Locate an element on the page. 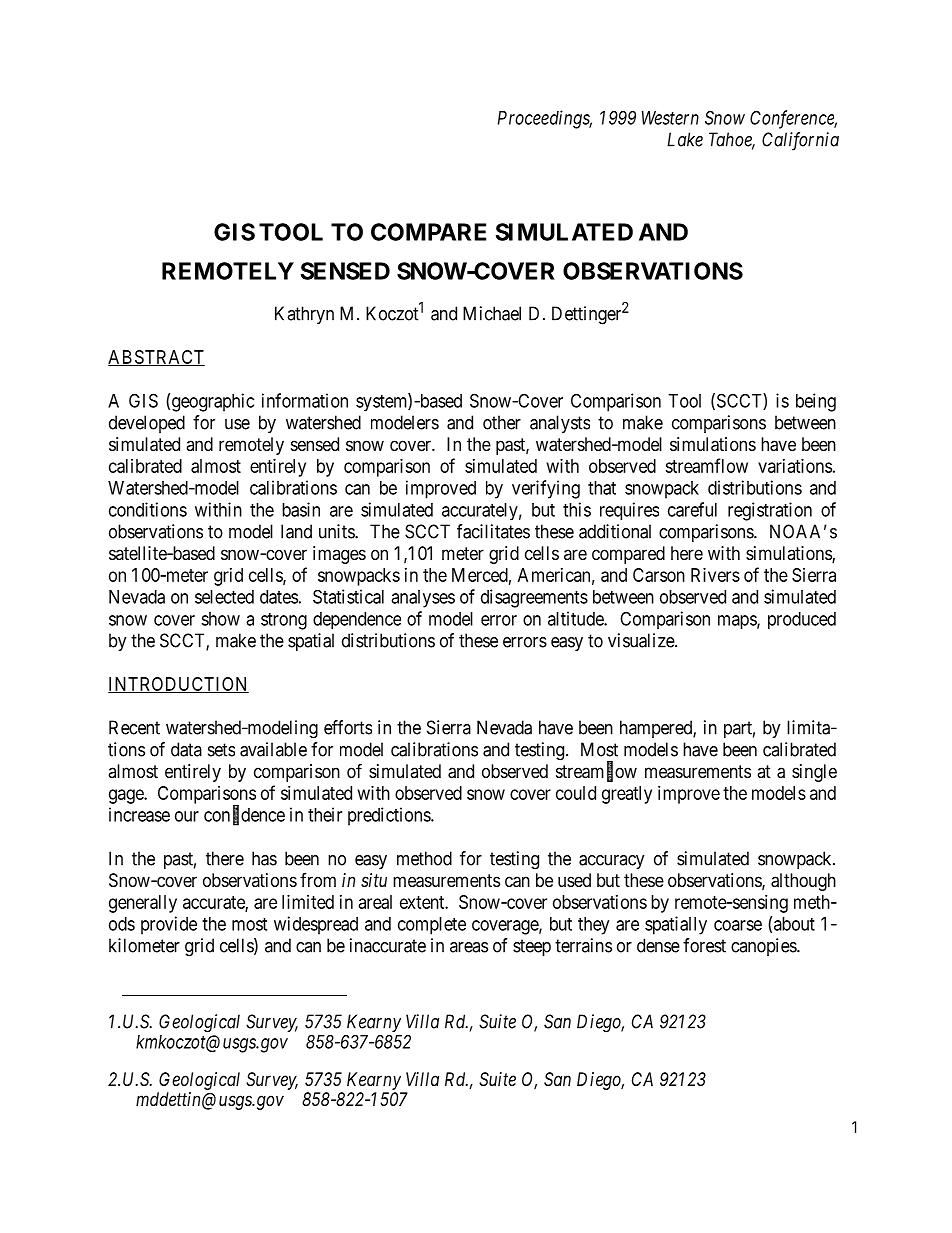  developed is located at coordinates (147, 424).
